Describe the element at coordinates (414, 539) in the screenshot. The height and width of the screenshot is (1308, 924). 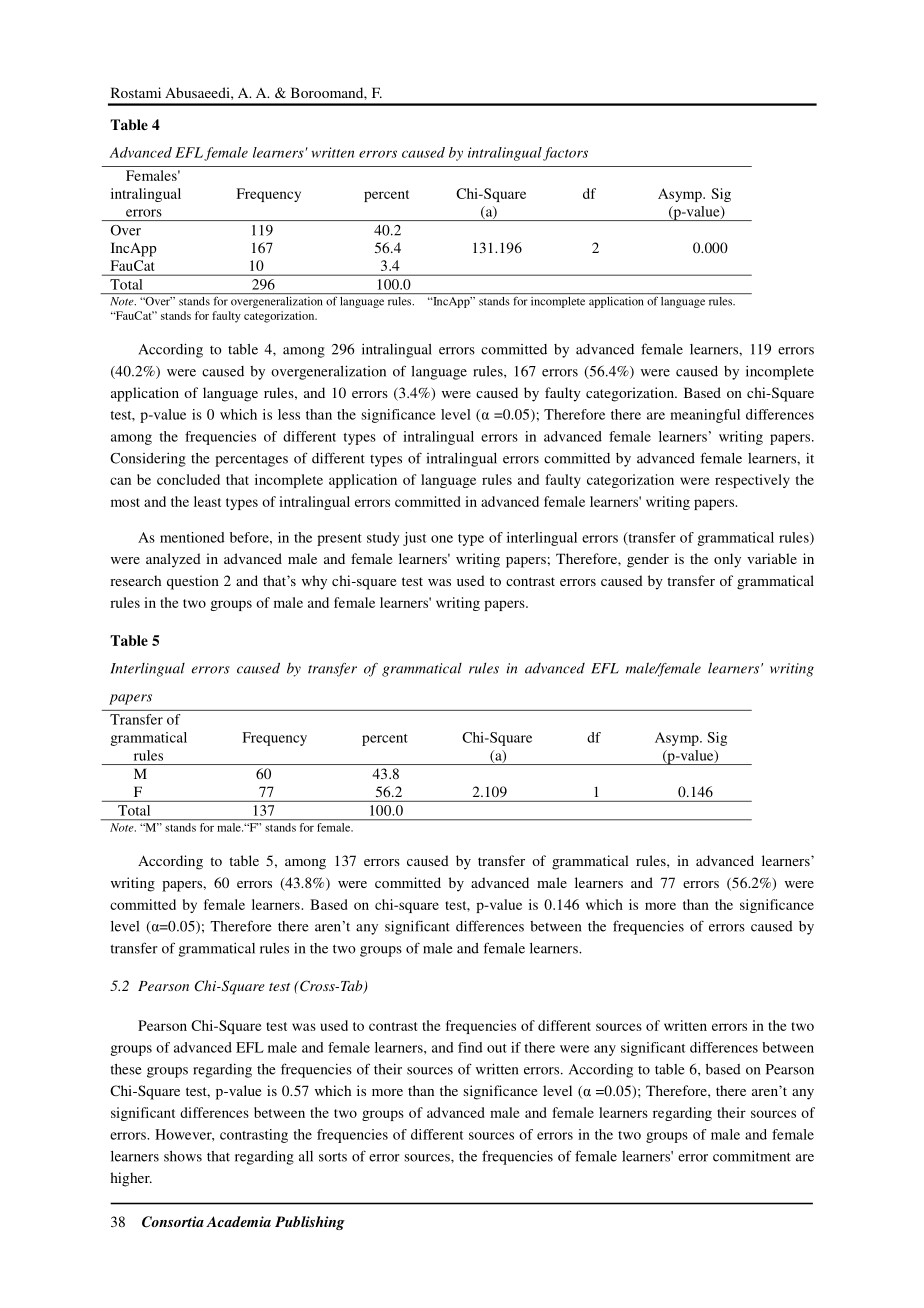
I see `just` at that location.
